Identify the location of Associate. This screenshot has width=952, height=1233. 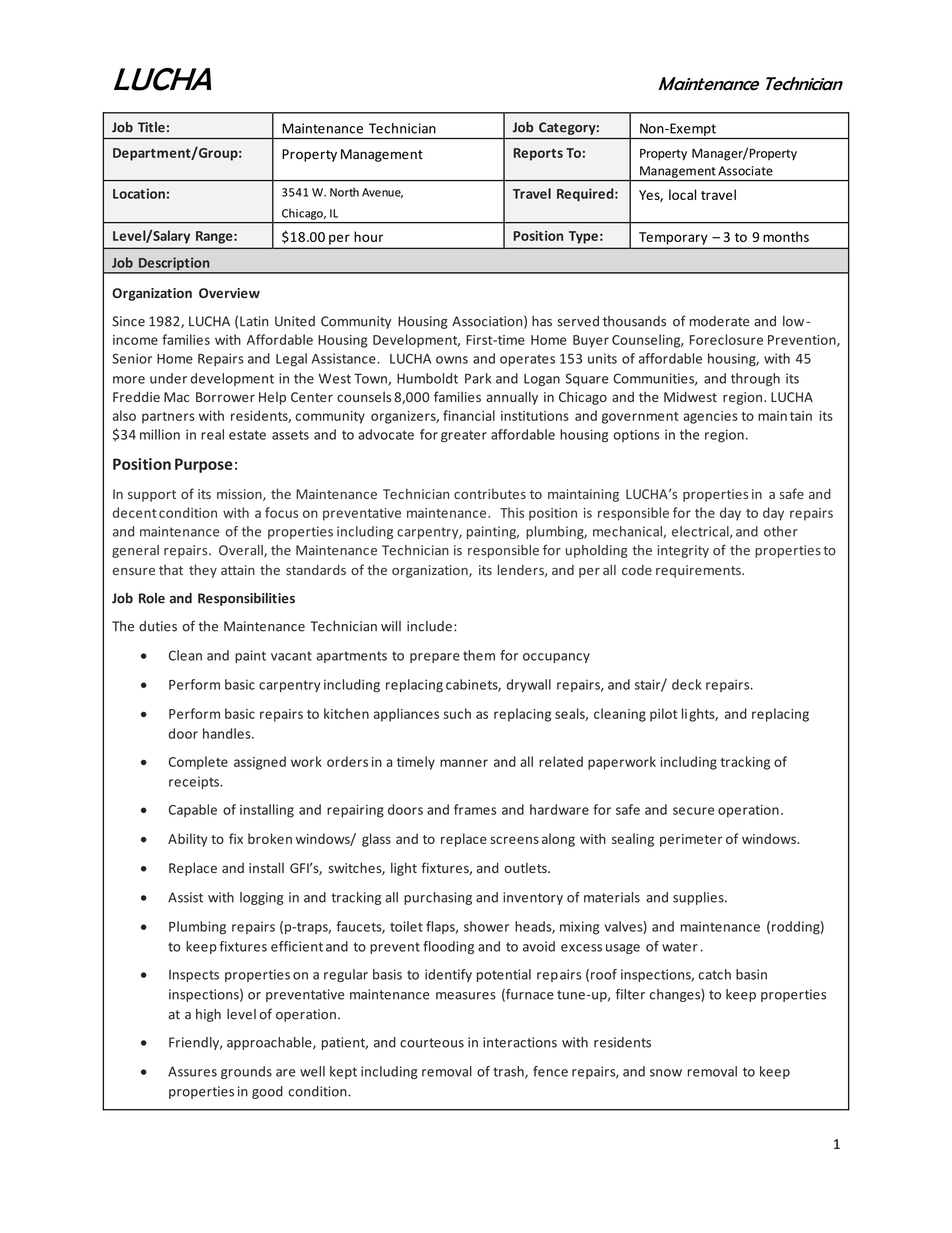
(745, 171).
